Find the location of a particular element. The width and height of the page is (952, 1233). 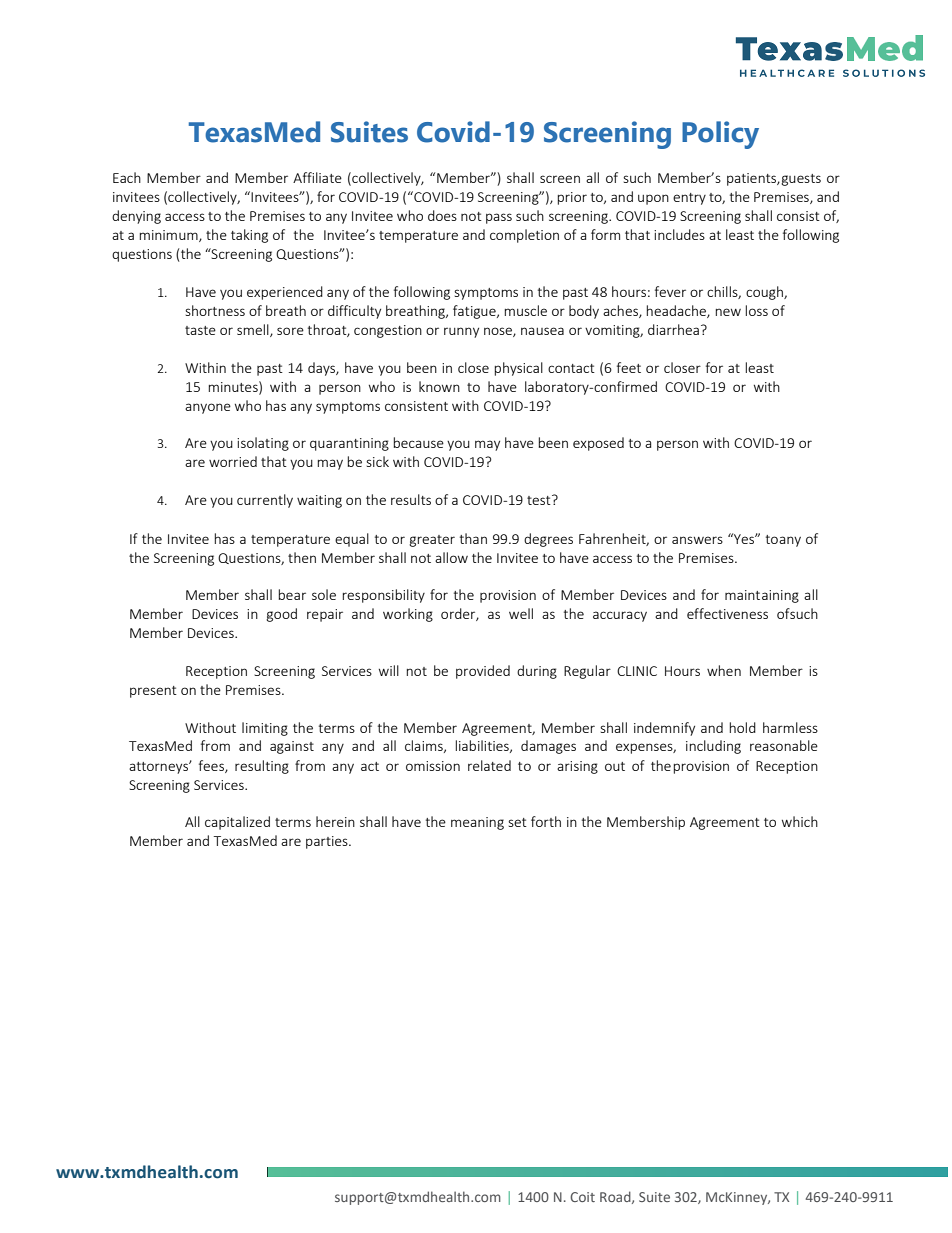

present is located at coordinates (153, 692).
